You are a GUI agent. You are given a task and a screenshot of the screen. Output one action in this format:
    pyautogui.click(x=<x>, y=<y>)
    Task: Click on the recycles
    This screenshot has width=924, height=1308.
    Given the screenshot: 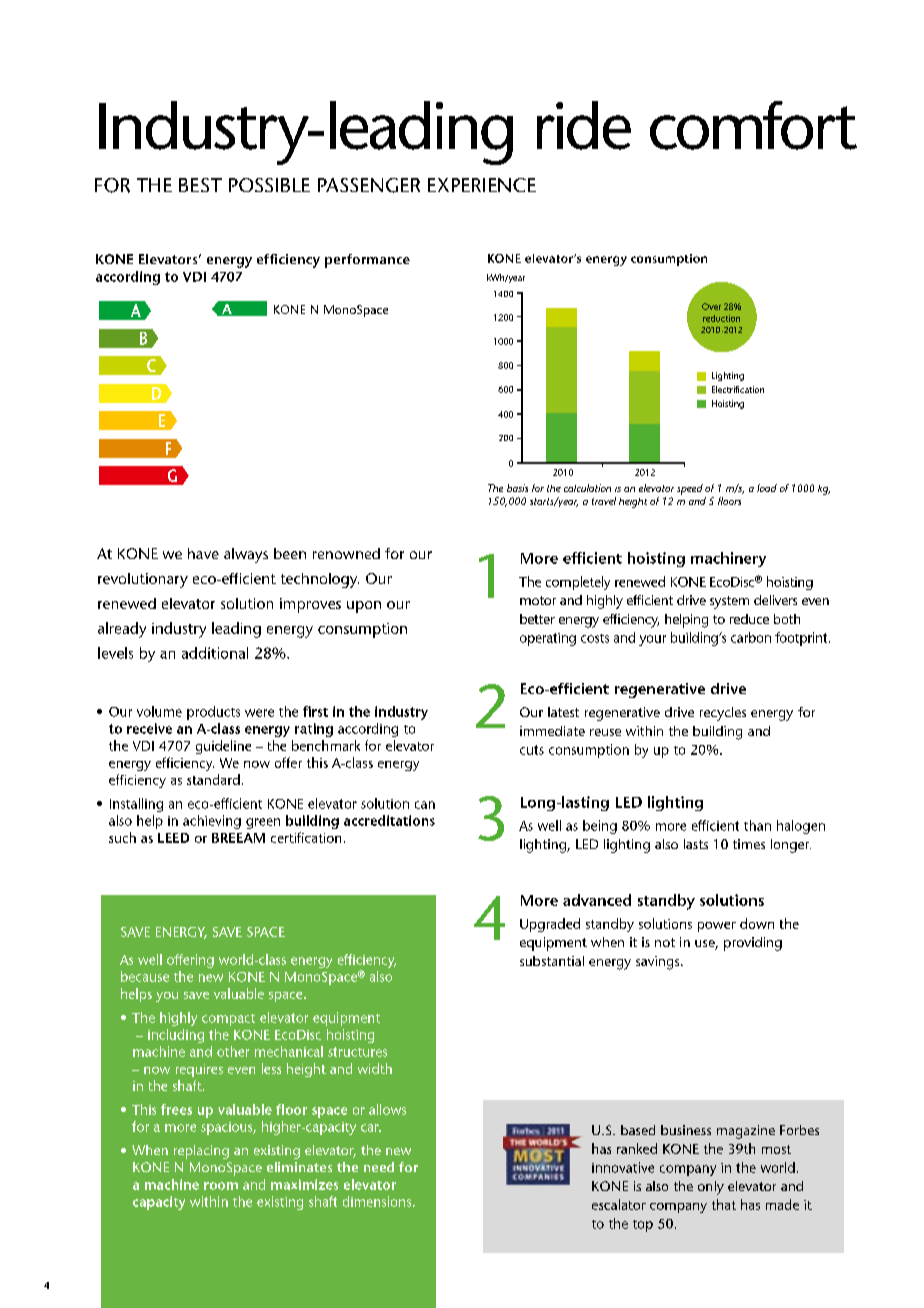 What is the action you would take?
    pyautogui.click(x=723, y=714)
